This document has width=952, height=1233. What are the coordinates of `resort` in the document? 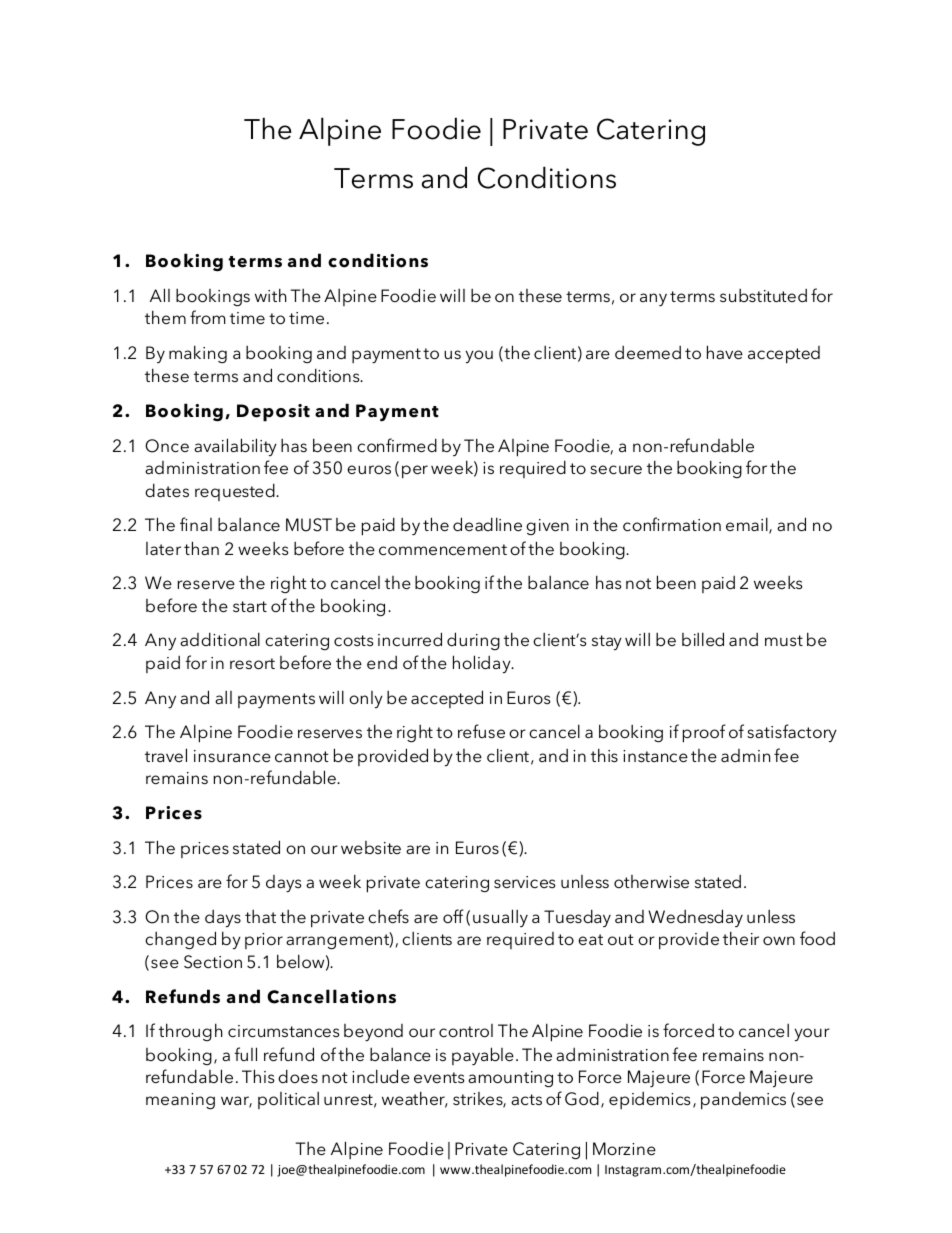 It's located at (252, 664).
